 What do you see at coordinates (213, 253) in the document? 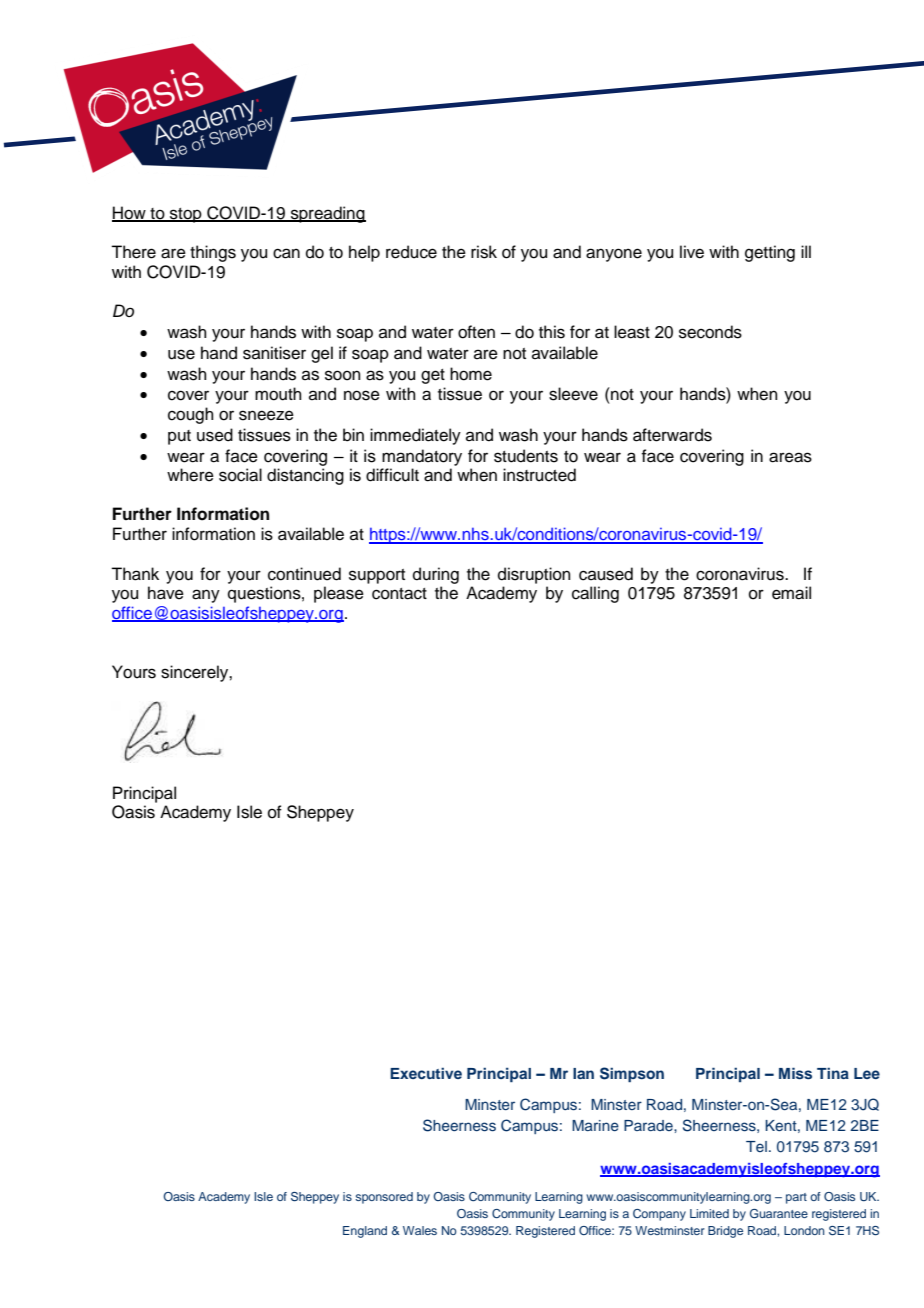
I see `things` at bounding box center [213, 253].
